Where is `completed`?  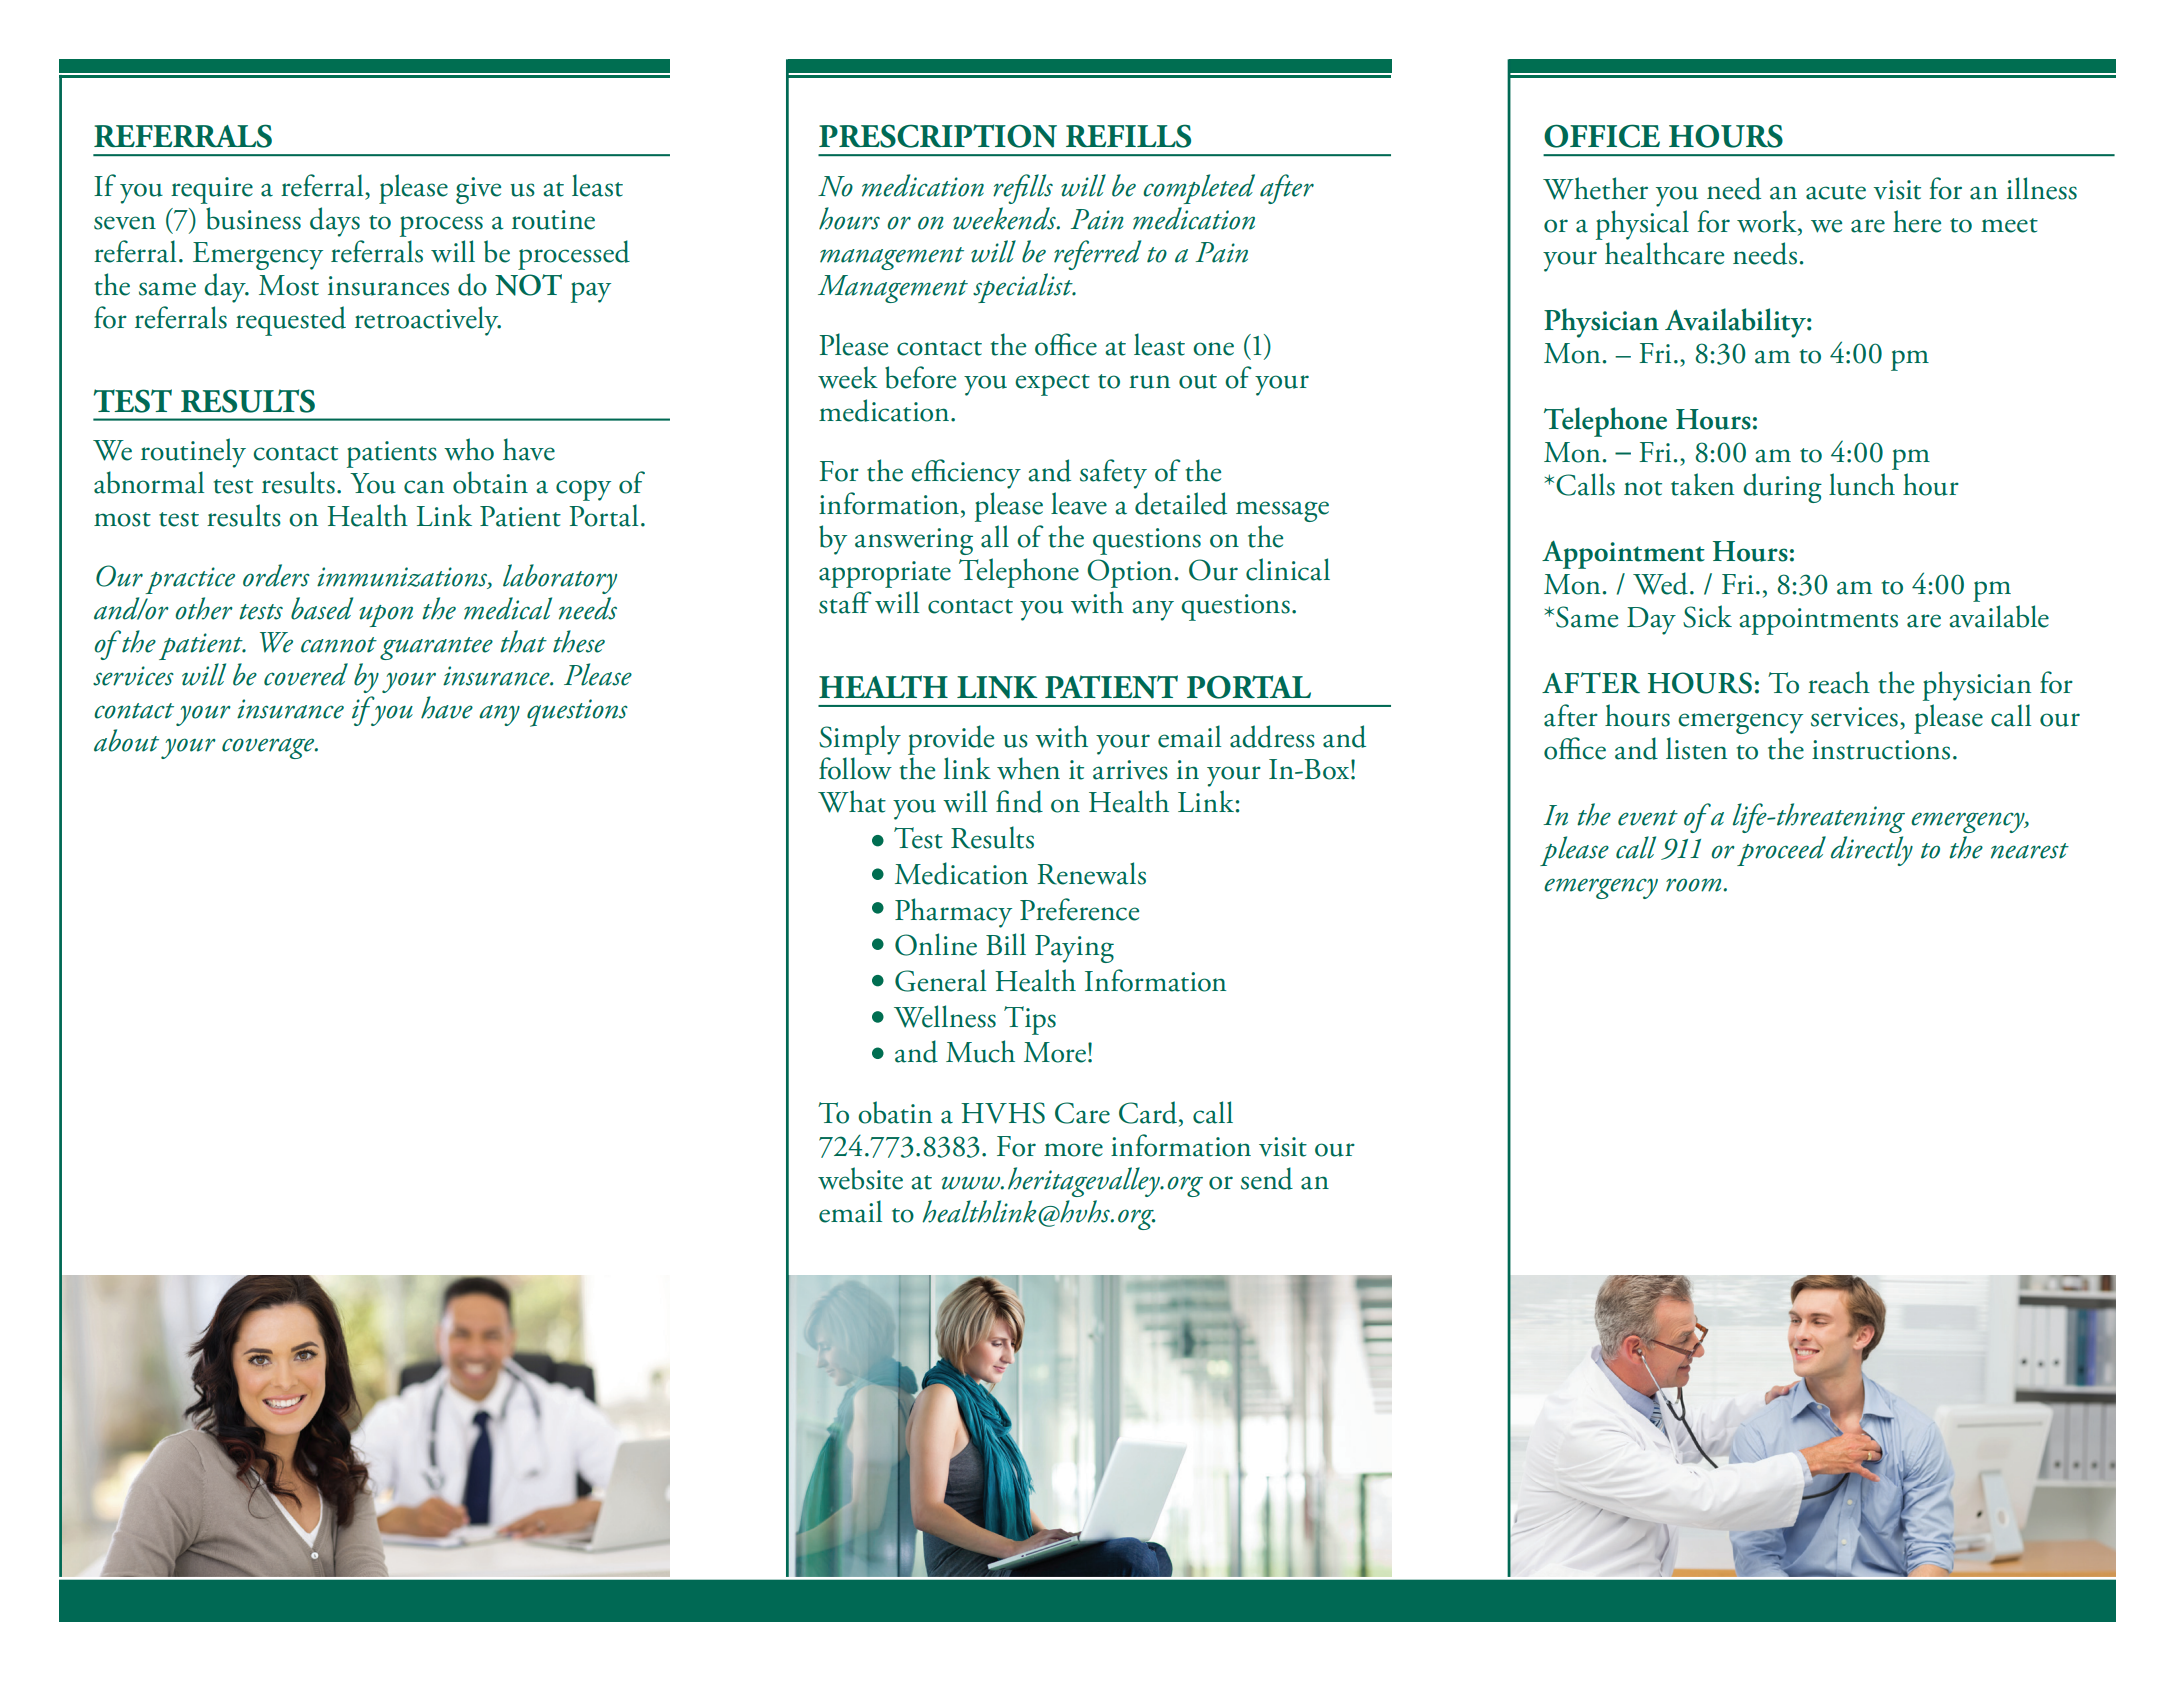
completed is located at coordinates (1199, 189).
